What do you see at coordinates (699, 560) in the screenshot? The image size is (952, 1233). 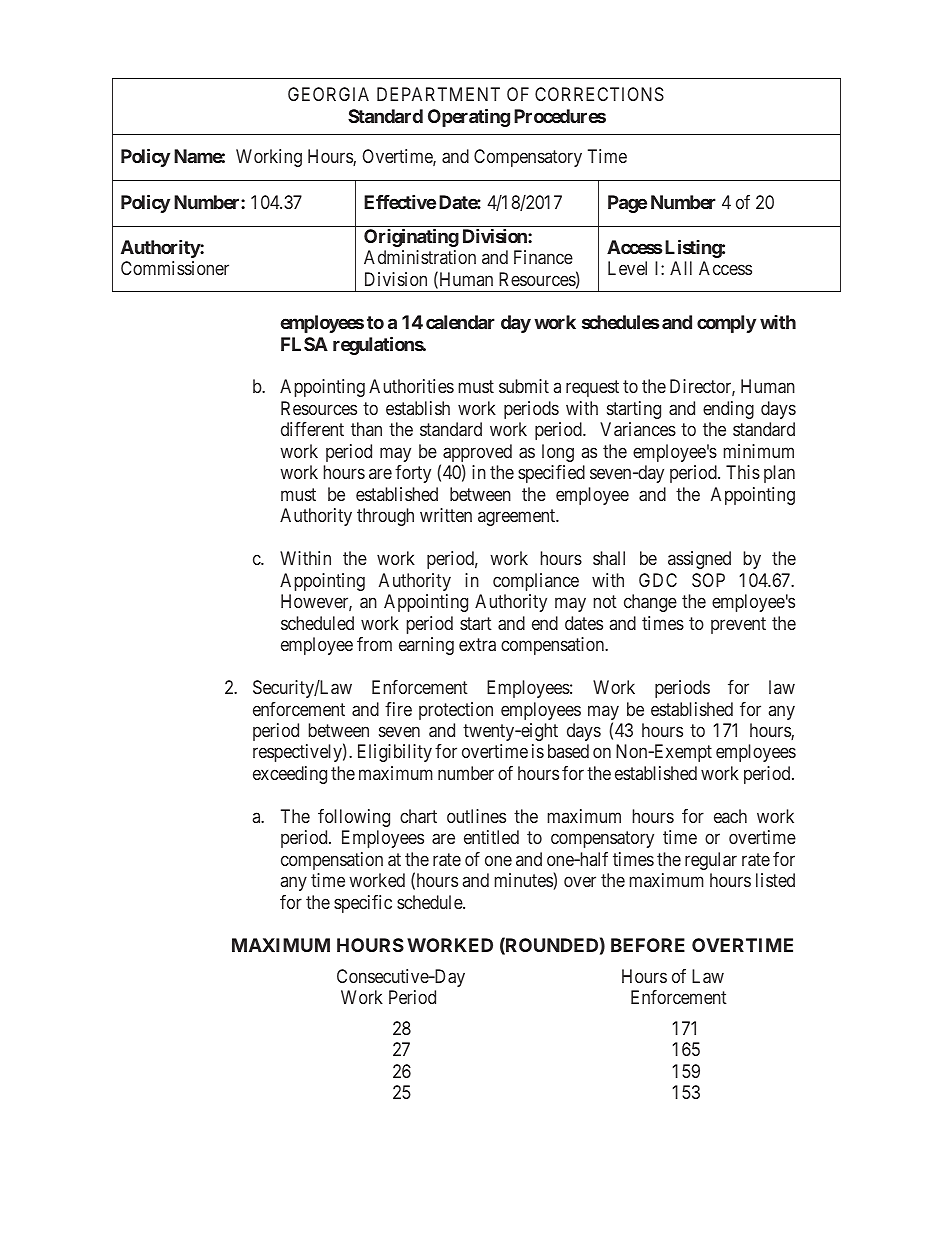 I see `assigned` at bounding box center [699, 560].
